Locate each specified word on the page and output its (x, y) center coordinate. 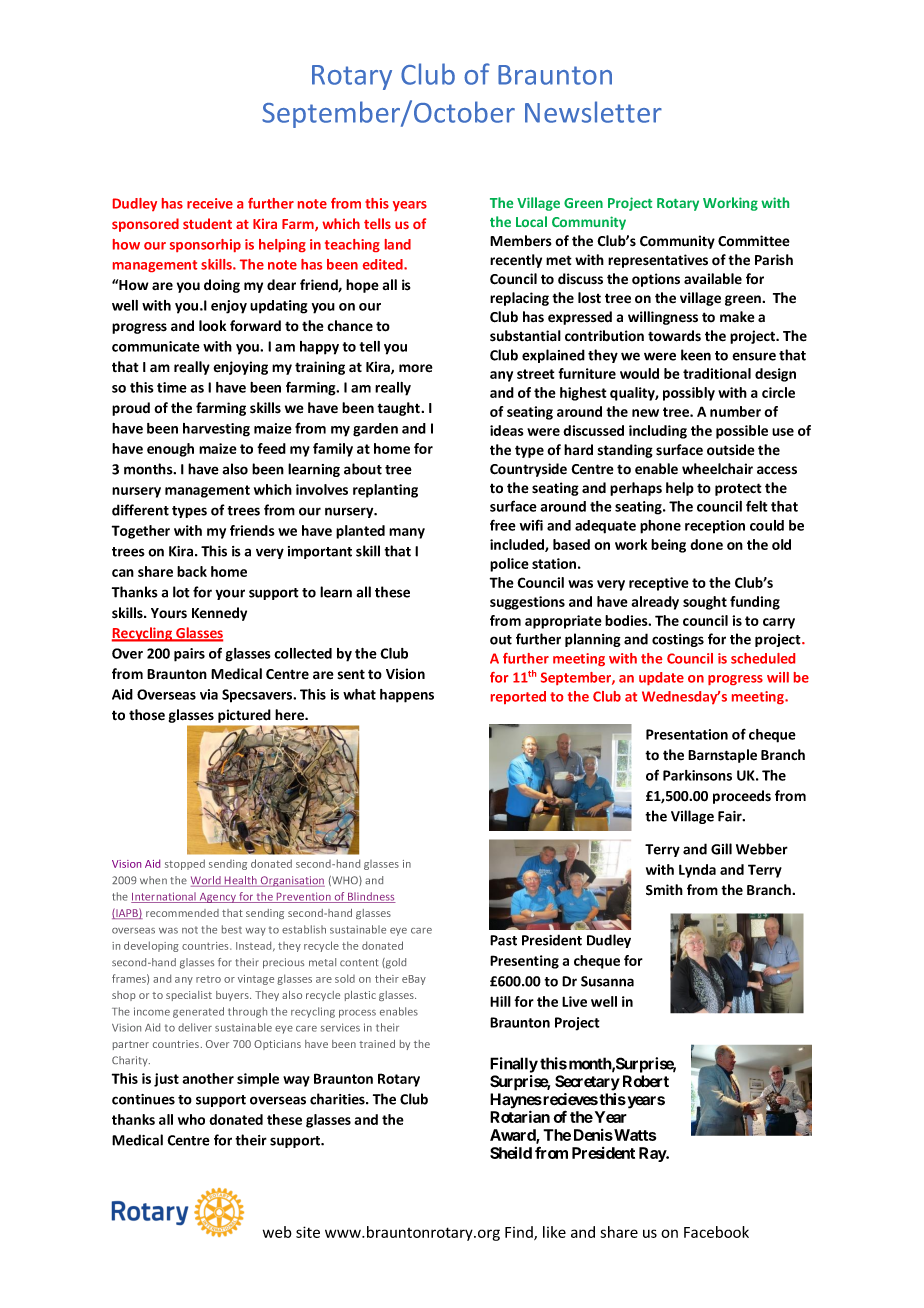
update (661, 678)
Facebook (716, 1232)
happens (407, 696)
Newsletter (593, 112)
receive (210, 203)
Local (531, 221)
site (308, 1232)
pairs (189, 655)
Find (520, 1233)
